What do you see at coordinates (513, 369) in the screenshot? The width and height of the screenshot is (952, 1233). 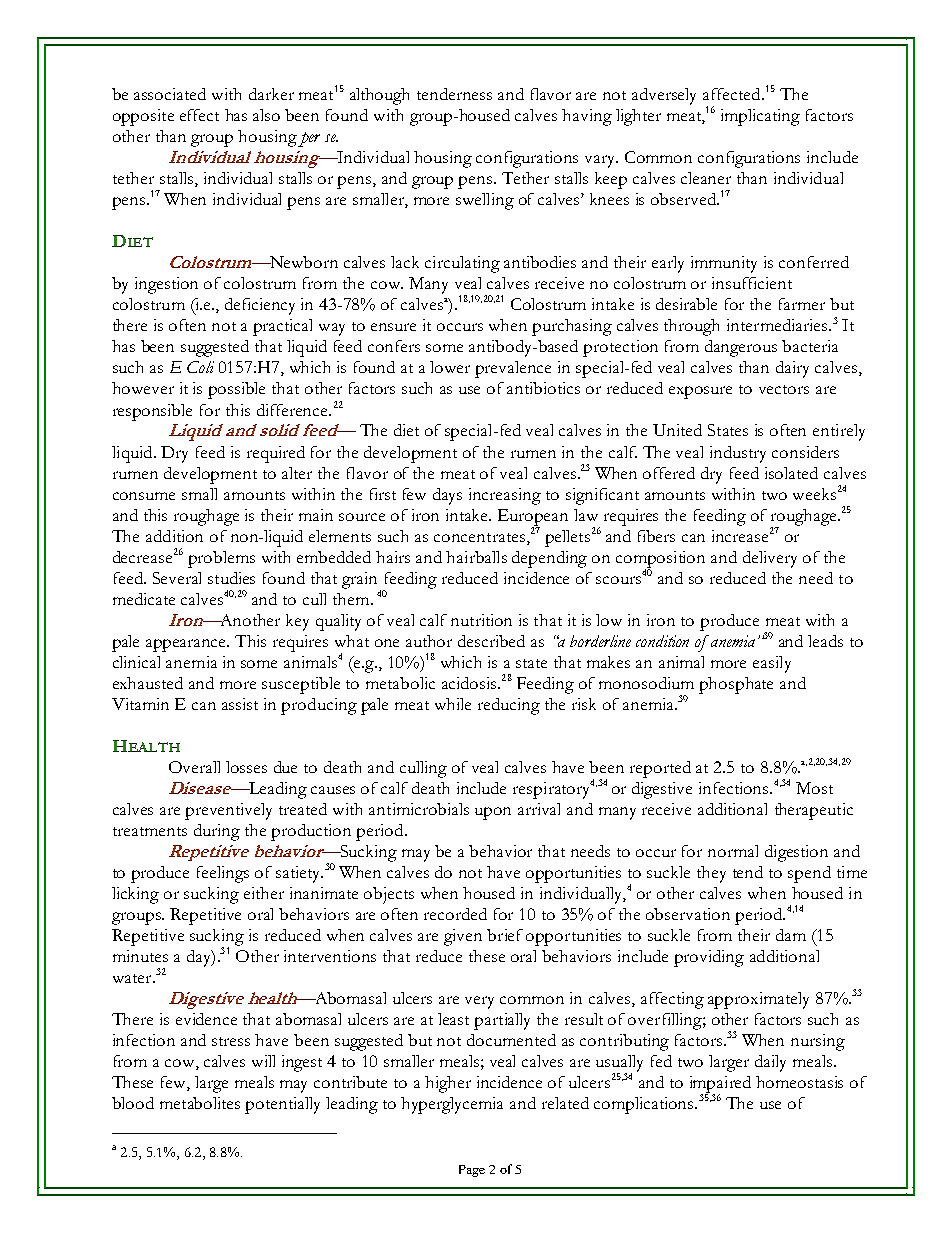 I see `prevalence` at bounding box center [513, 369].
